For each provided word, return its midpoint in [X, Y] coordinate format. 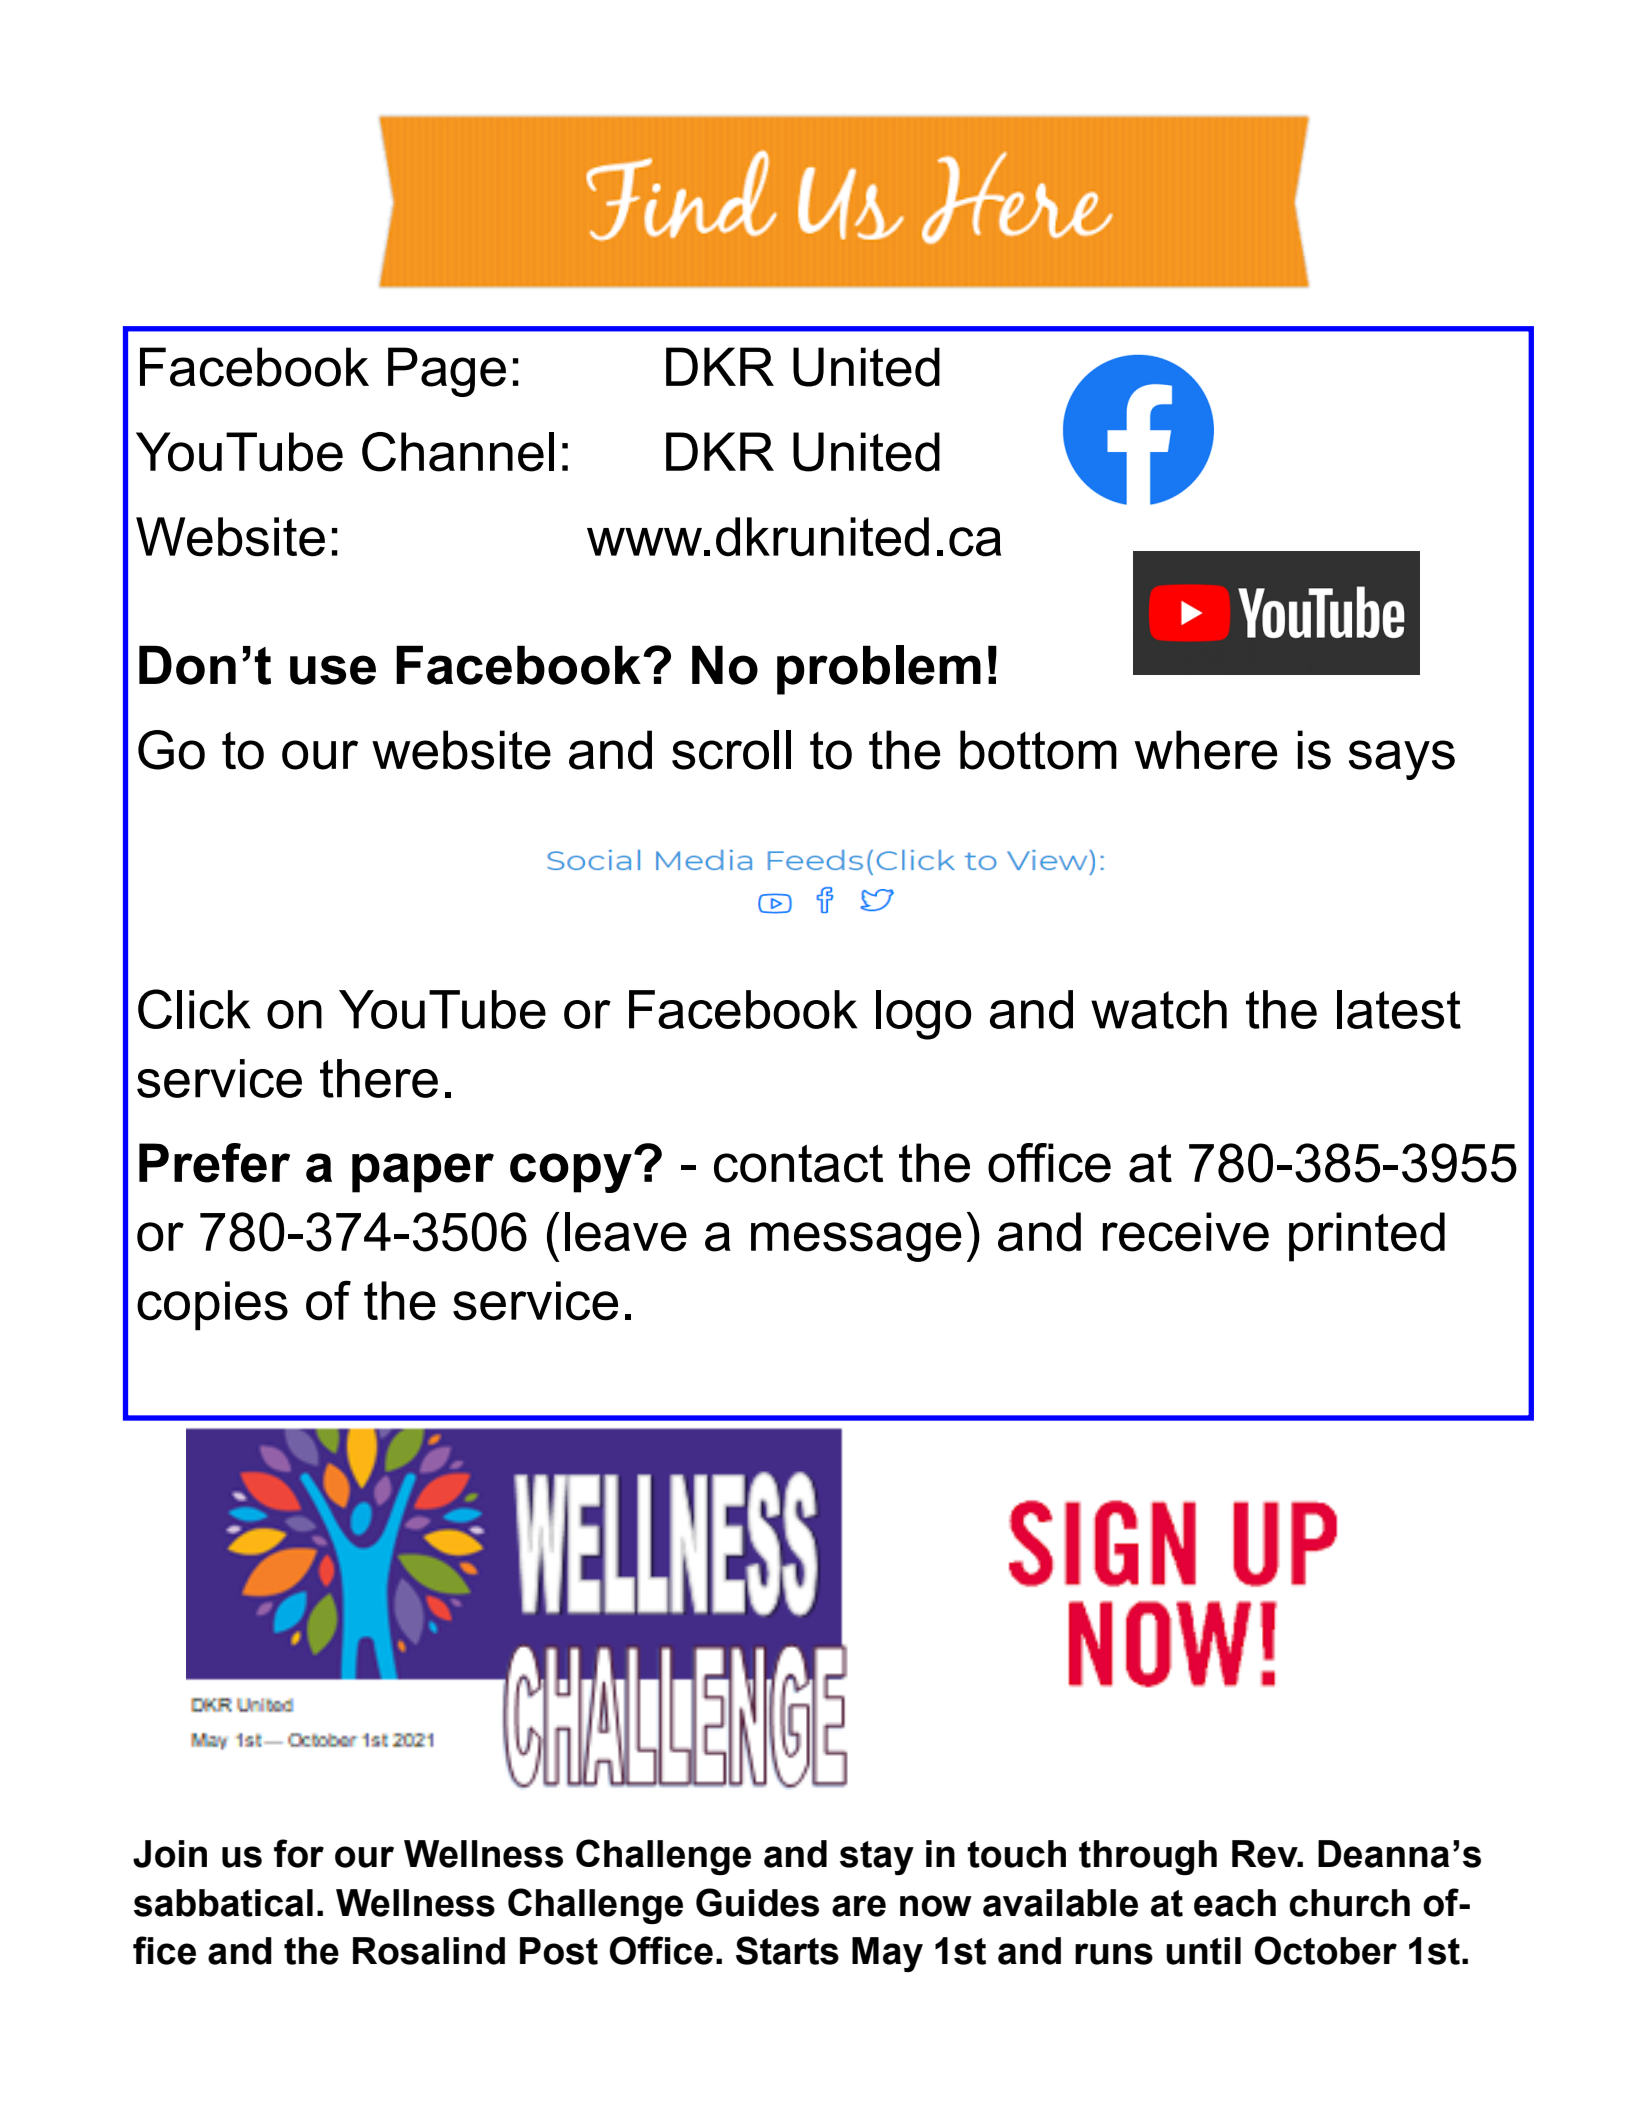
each [1235, 1903]
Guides [757, 1902]
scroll [731, 750]
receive [1186, 1232]
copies [212, 1306]
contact [798, 1163]
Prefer [214, 1163]
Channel [458, 452]
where [1206, 750]
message [856, 1242]
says [1402, 760]
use [333, 670]
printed [1367, 1237]
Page [447, 372]
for [299, 1853]
